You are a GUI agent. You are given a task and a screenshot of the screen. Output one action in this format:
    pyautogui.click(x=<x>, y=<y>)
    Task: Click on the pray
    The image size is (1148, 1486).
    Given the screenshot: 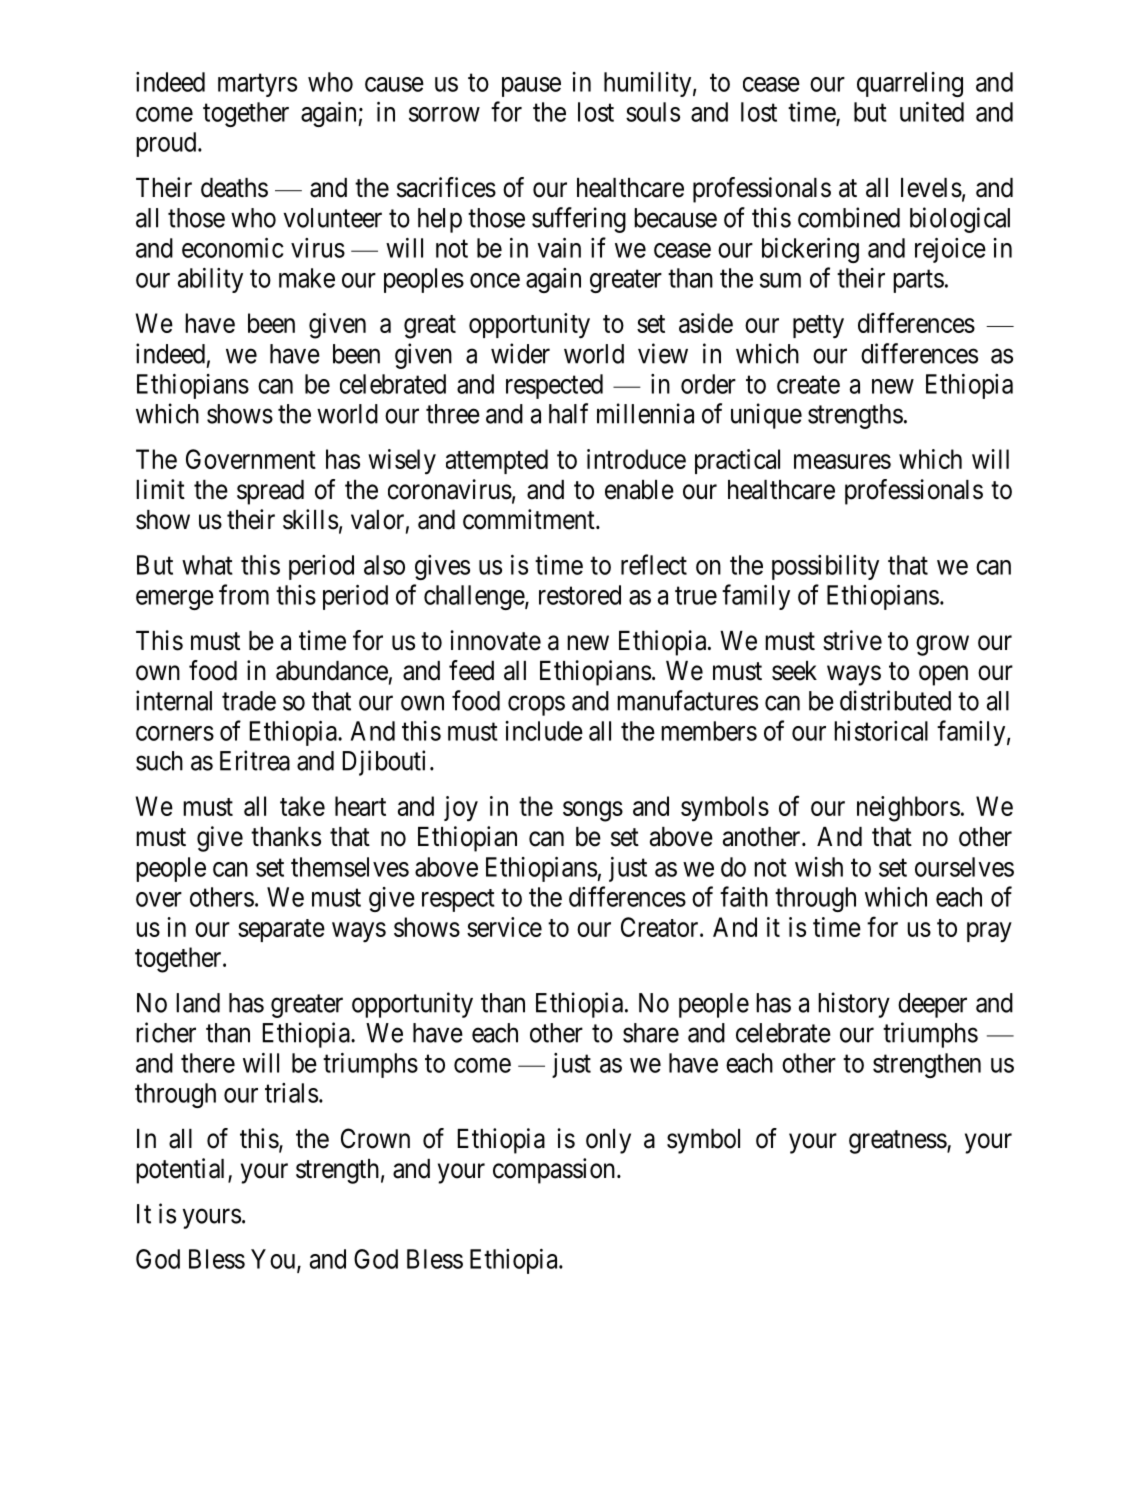 What is the action you would take?
    pyautogui.click(x=989, y=932)
